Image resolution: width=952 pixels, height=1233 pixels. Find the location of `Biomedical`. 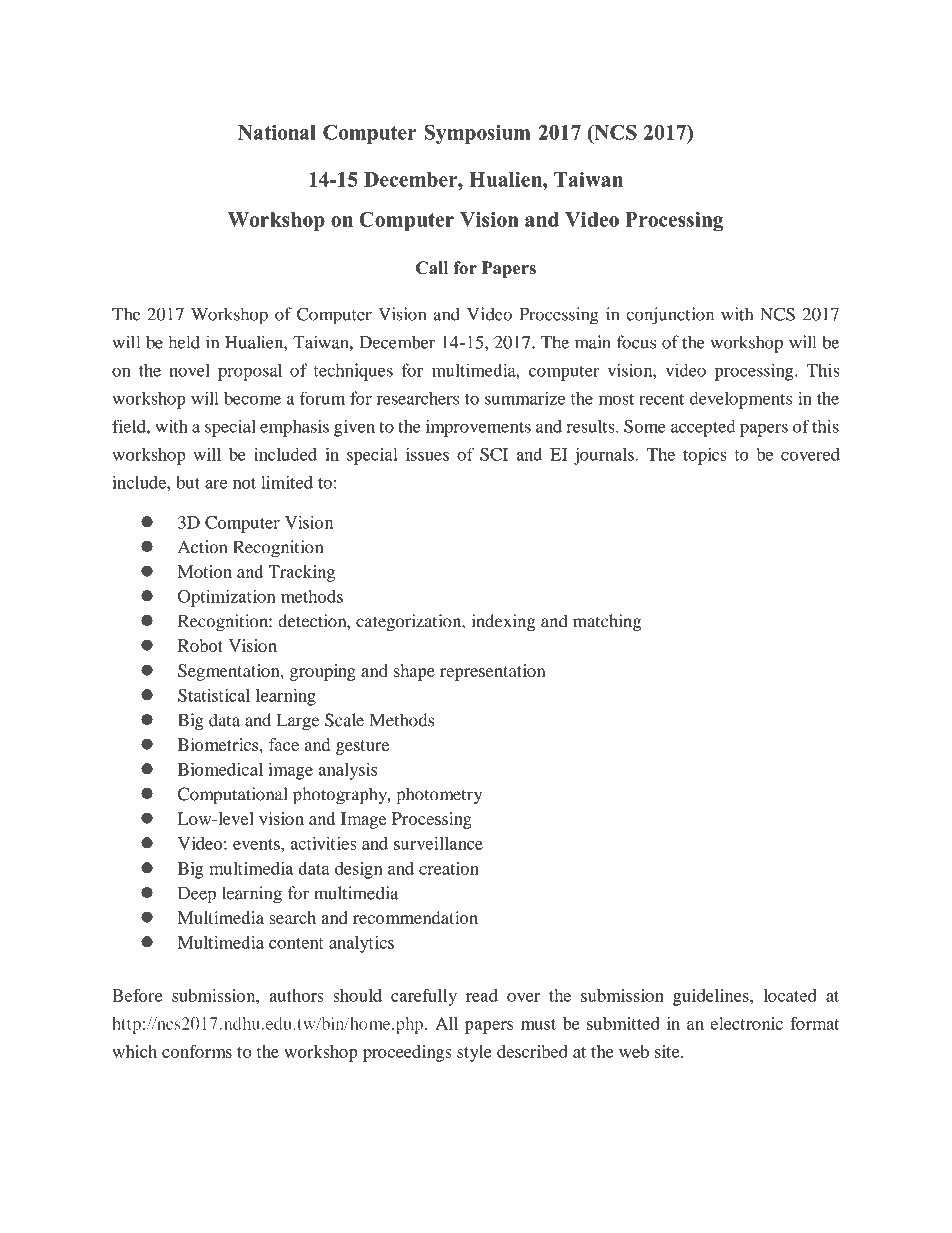

Biomedical is located at coordinates (220, 769).
